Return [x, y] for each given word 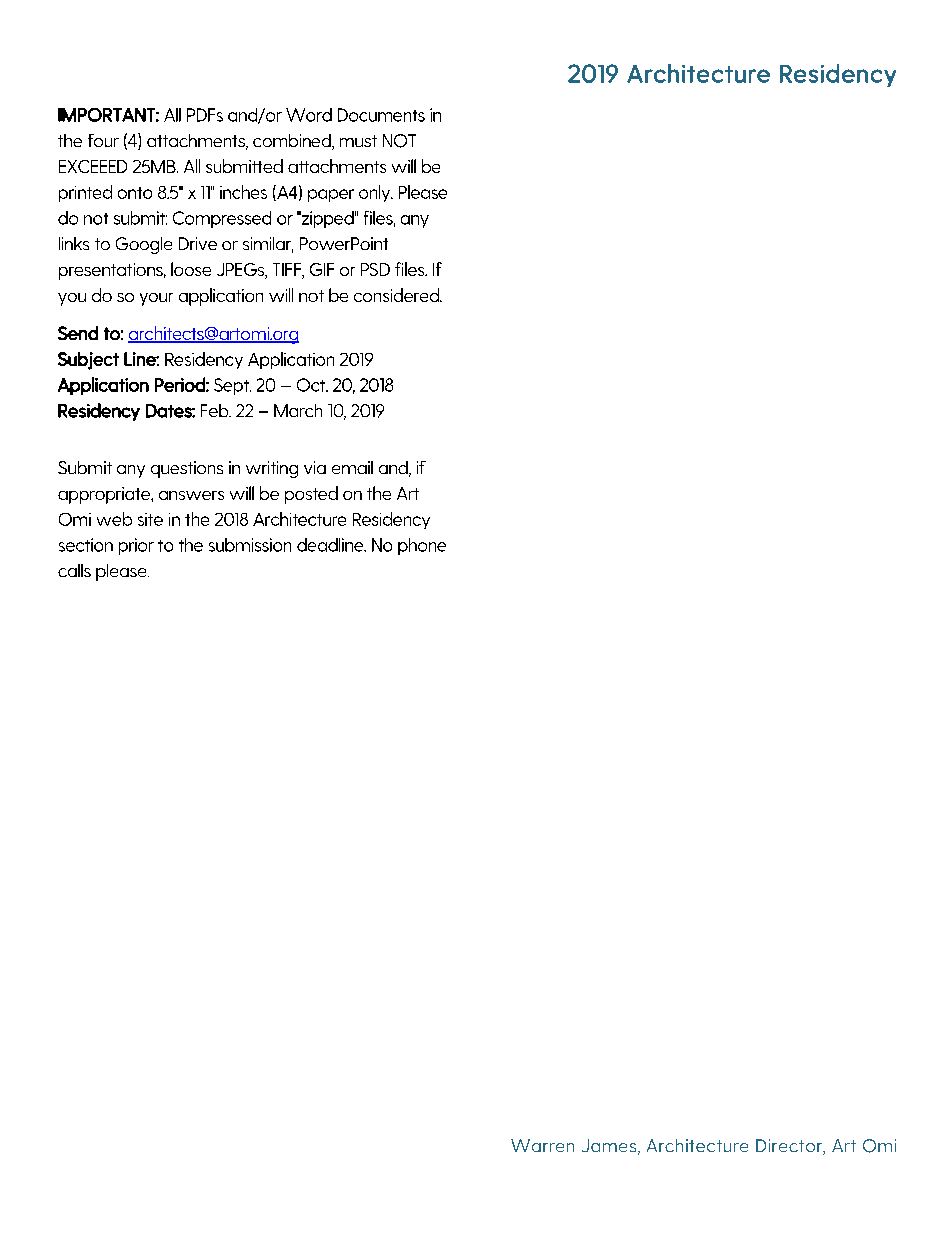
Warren [542, 1145]
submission [250, 545]
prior [136, 546]
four [103, 140]
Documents [381, 115]
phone [422, 546]
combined [293, 142]
